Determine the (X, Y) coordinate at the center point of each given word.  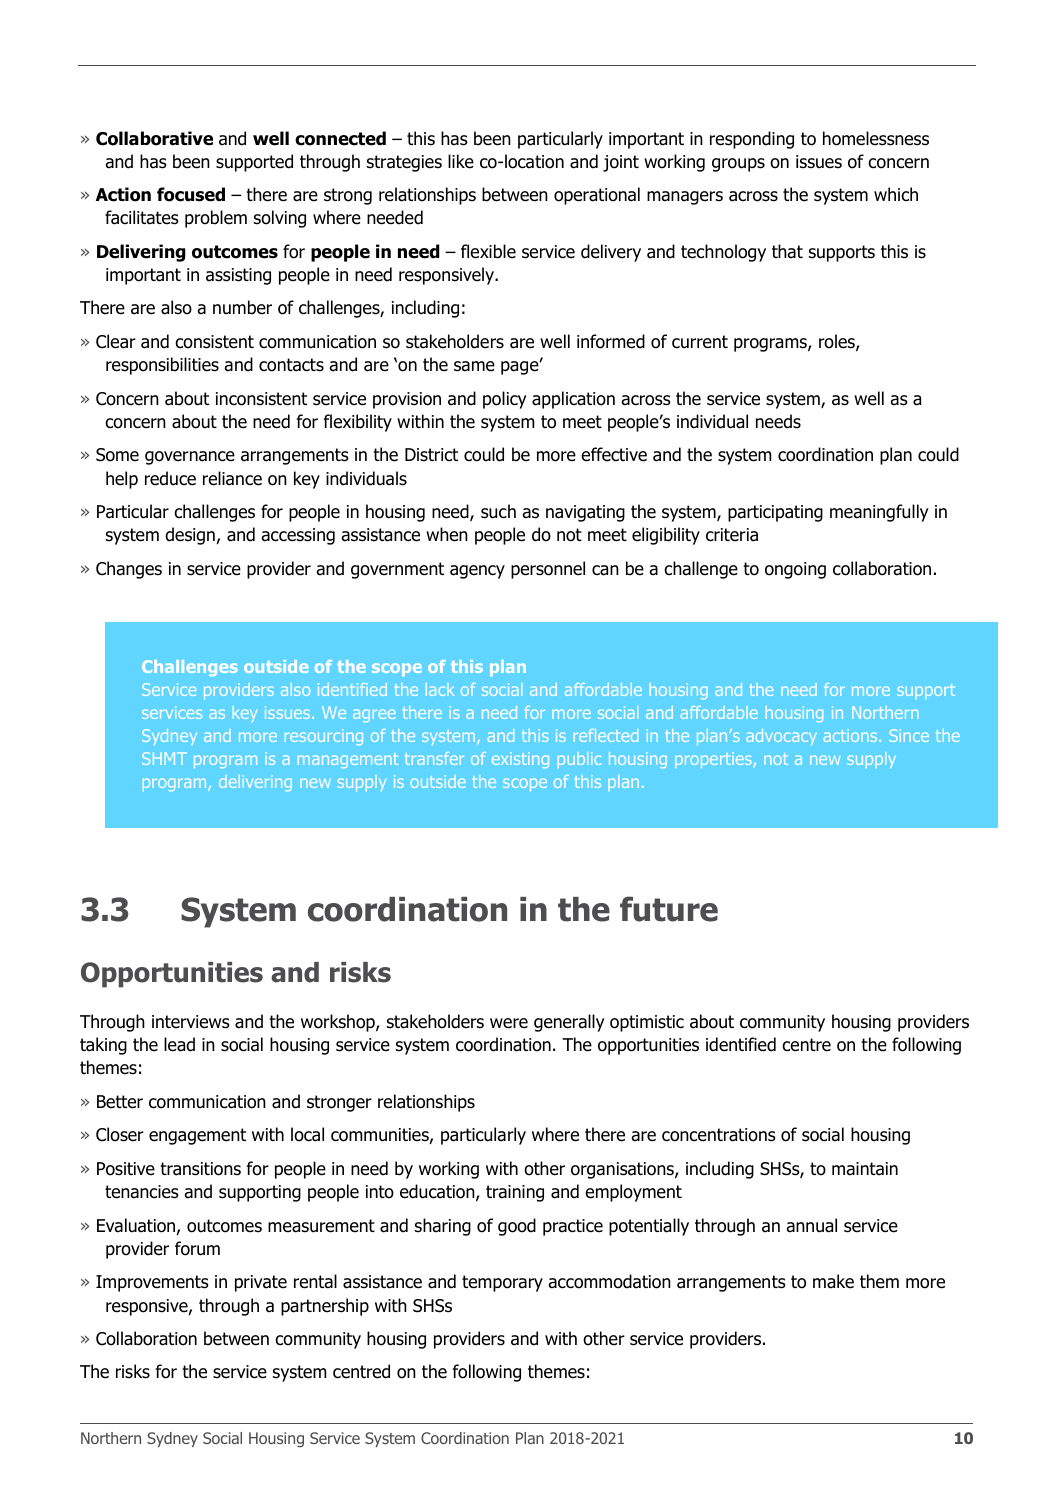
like (461, 161)
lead (179, 1044)
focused (191, 194)
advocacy (781, 737)
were (509, 1023)
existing (520, 760)
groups (738, 165)
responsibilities (162, 366)
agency (477, 572)
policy (505, 400)
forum (197, 1248)
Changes (129, 570)
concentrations (719, 1135)
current (700, 342)
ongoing (795, 570)
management (348, 760)
